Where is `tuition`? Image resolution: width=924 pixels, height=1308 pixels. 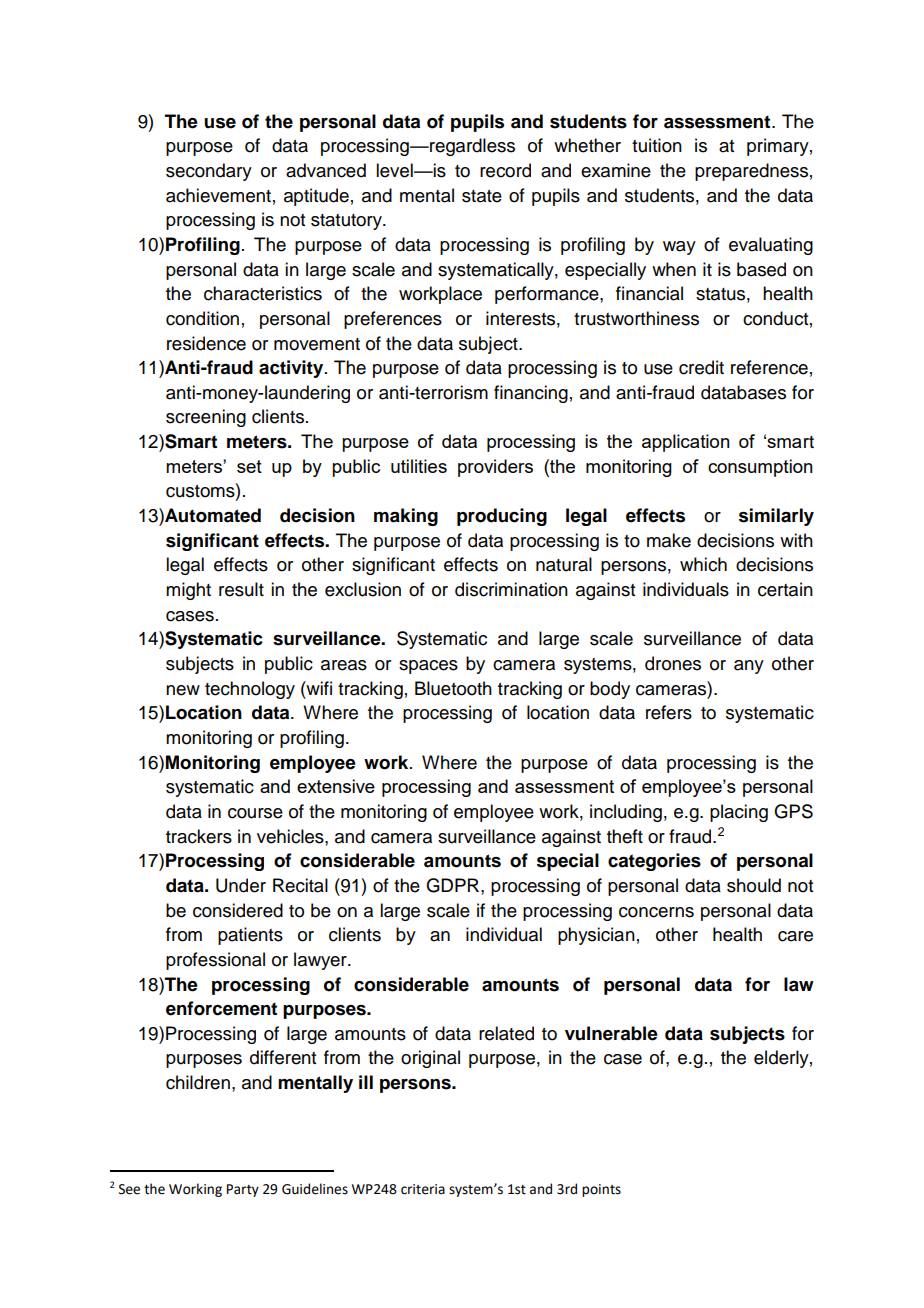 tuition is located at coordinates (657, 145).
